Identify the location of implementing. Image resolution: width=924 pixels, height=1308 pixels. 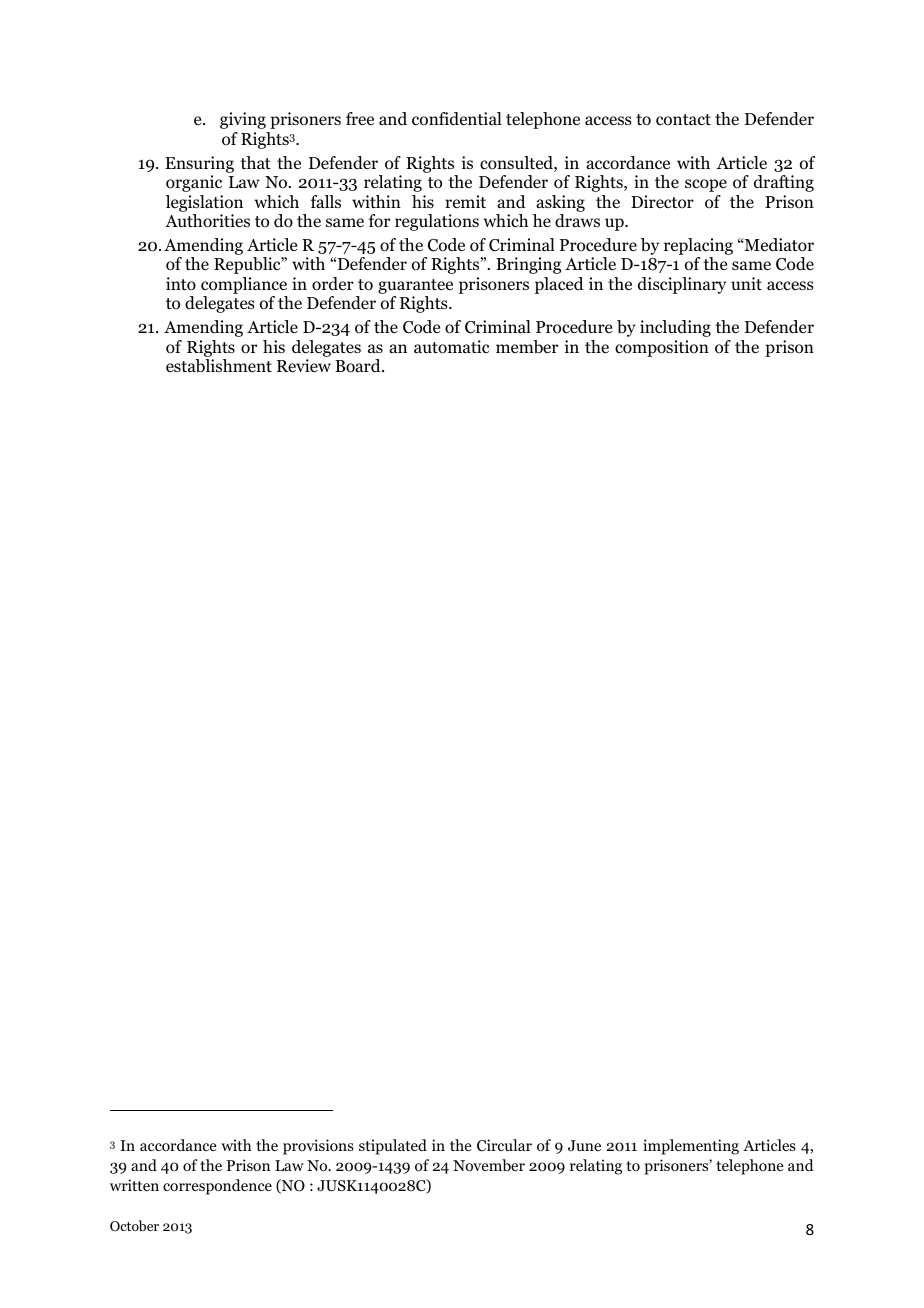
(691, 1147).
